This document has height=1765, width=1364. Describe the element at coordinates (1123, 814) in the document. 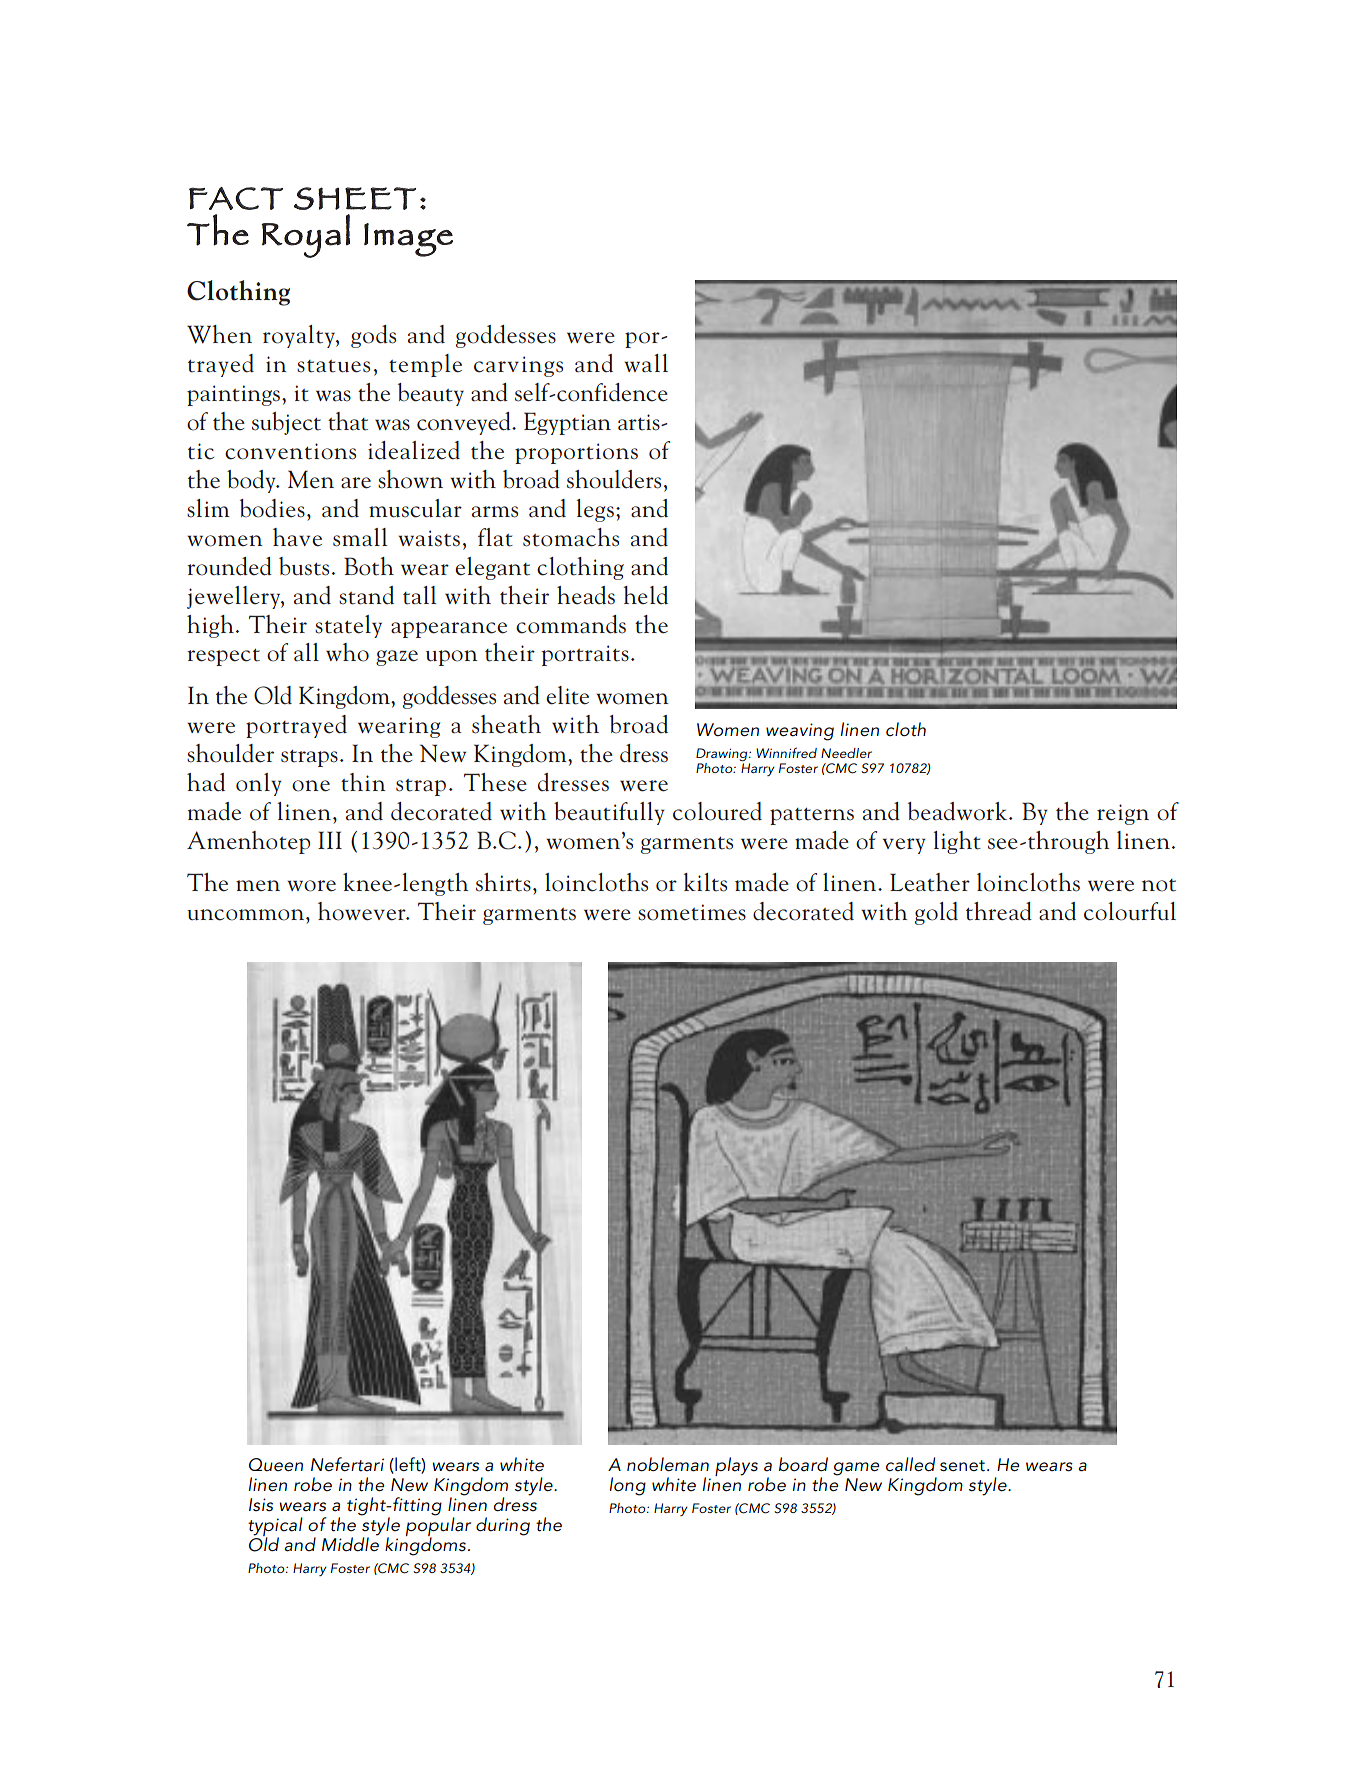

I see `reign` at that location.
